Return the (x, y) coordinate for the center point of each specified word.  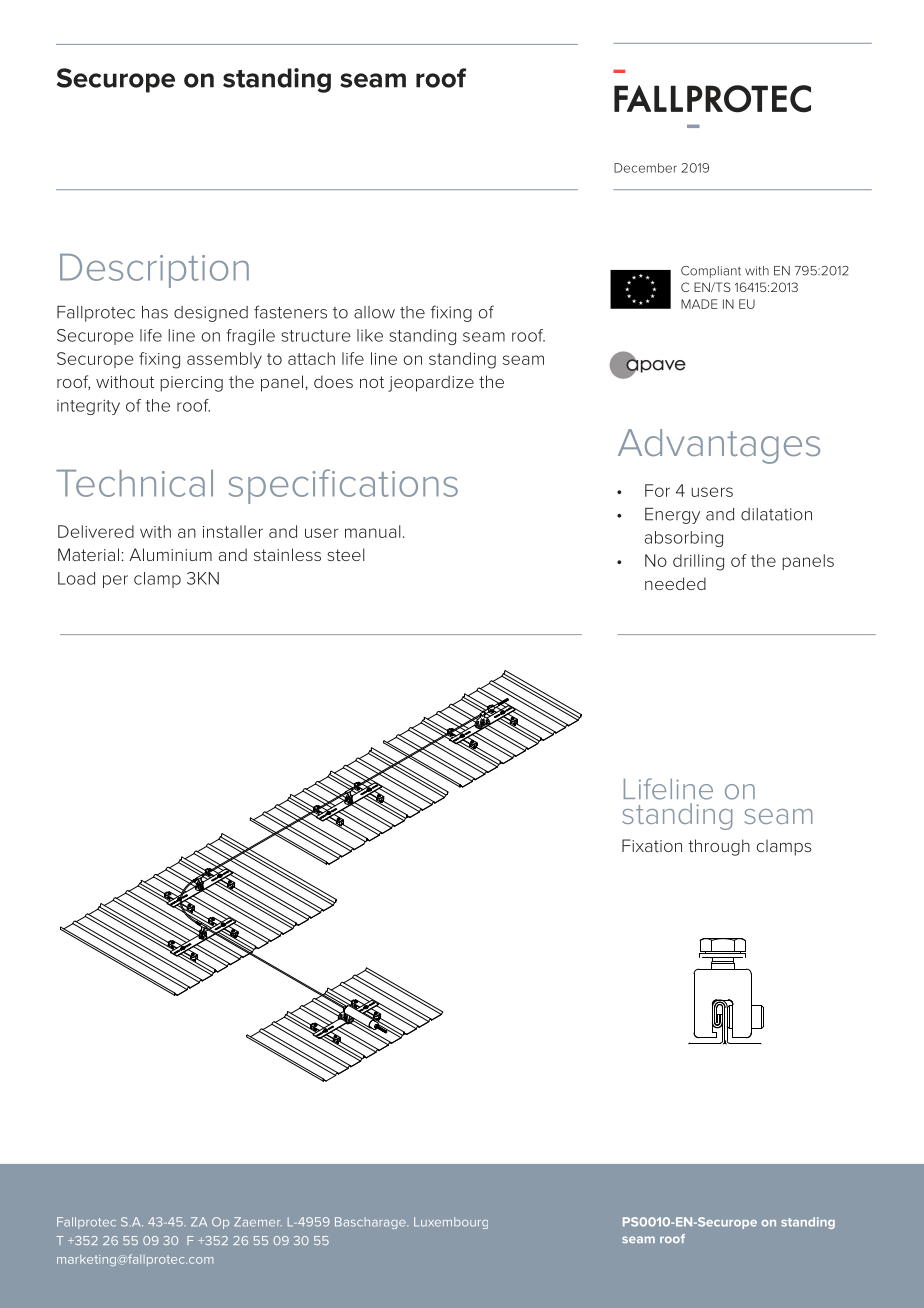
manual (373, 531)
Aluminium (170, 554)
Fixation (652, 845)
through (719, 847)
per (115, 581)
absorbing (684, 539)
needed (675, 583)
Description (154, 271)
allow (374, 312)
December (645, 168)
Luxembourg (451, 1223)
